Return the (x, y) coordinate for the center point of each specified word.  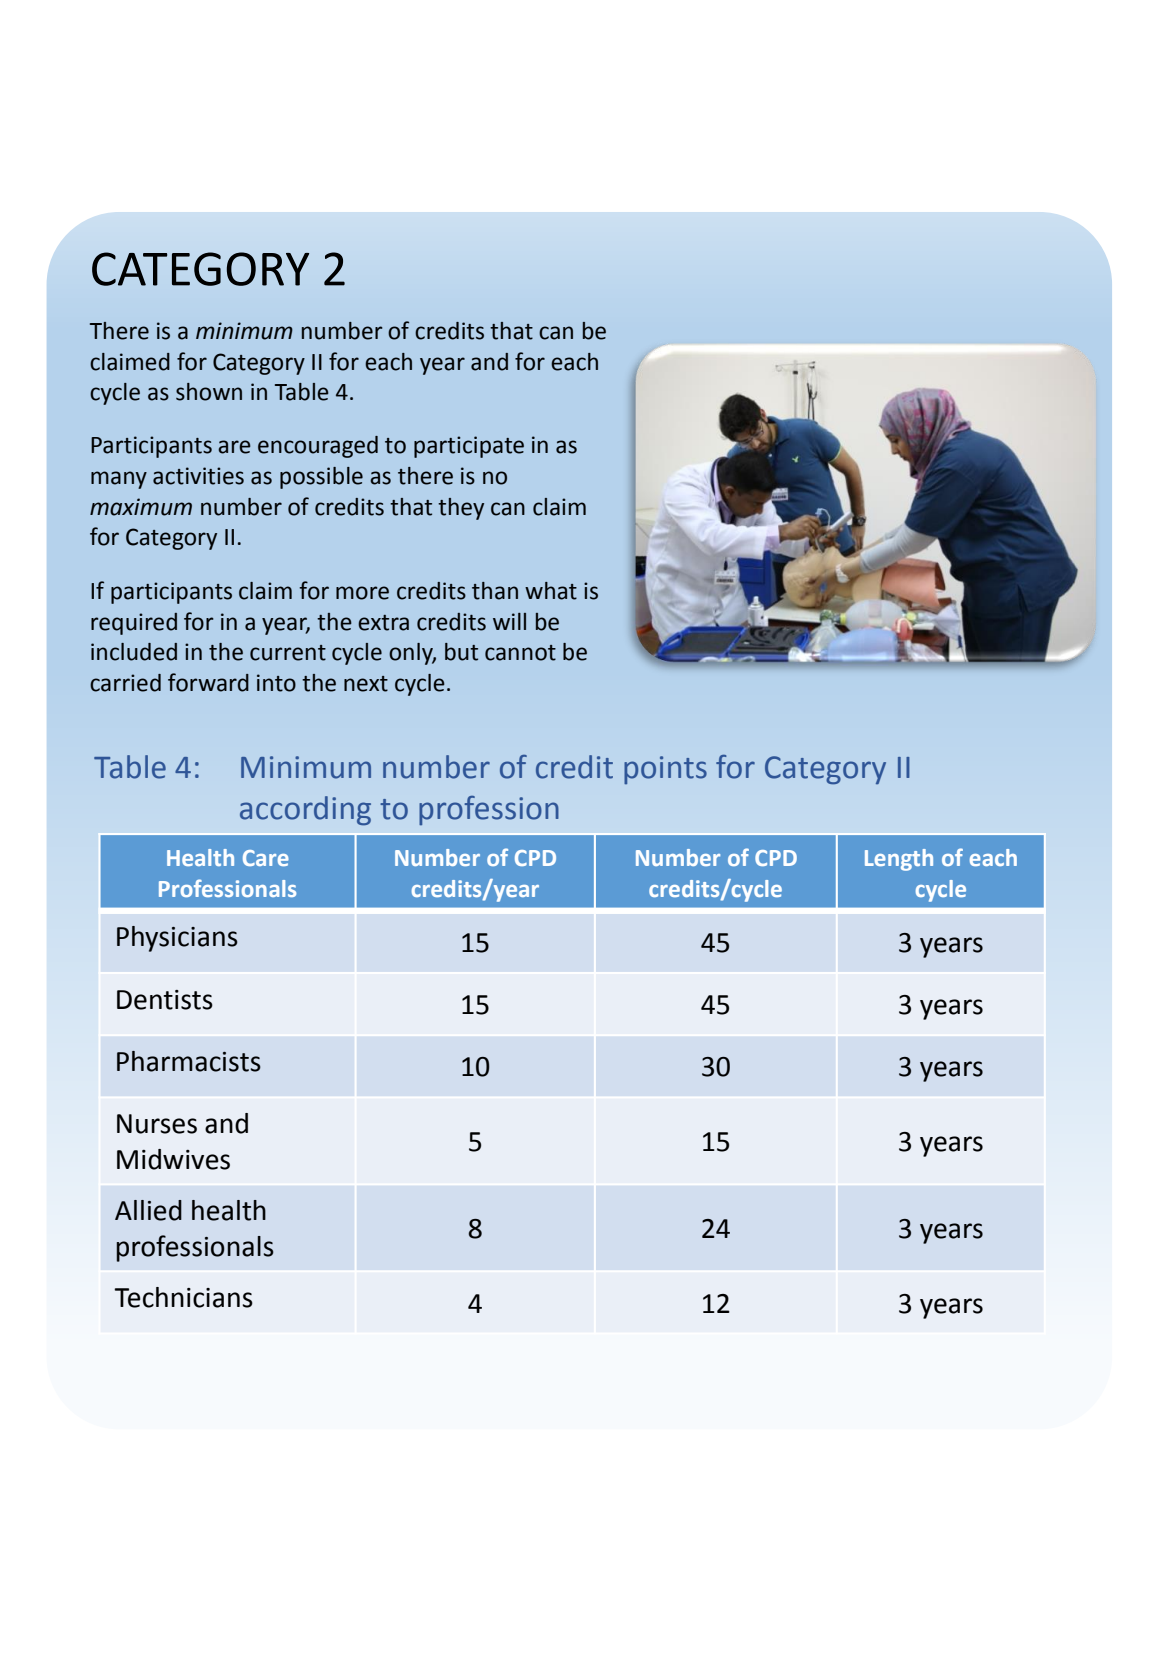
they (461, 509)
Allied (148, 1210)
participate (469, 447)
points (665, 770)
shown (209, 392)
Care (266, 858)
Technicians (183, 1297)
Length (899, 860)
